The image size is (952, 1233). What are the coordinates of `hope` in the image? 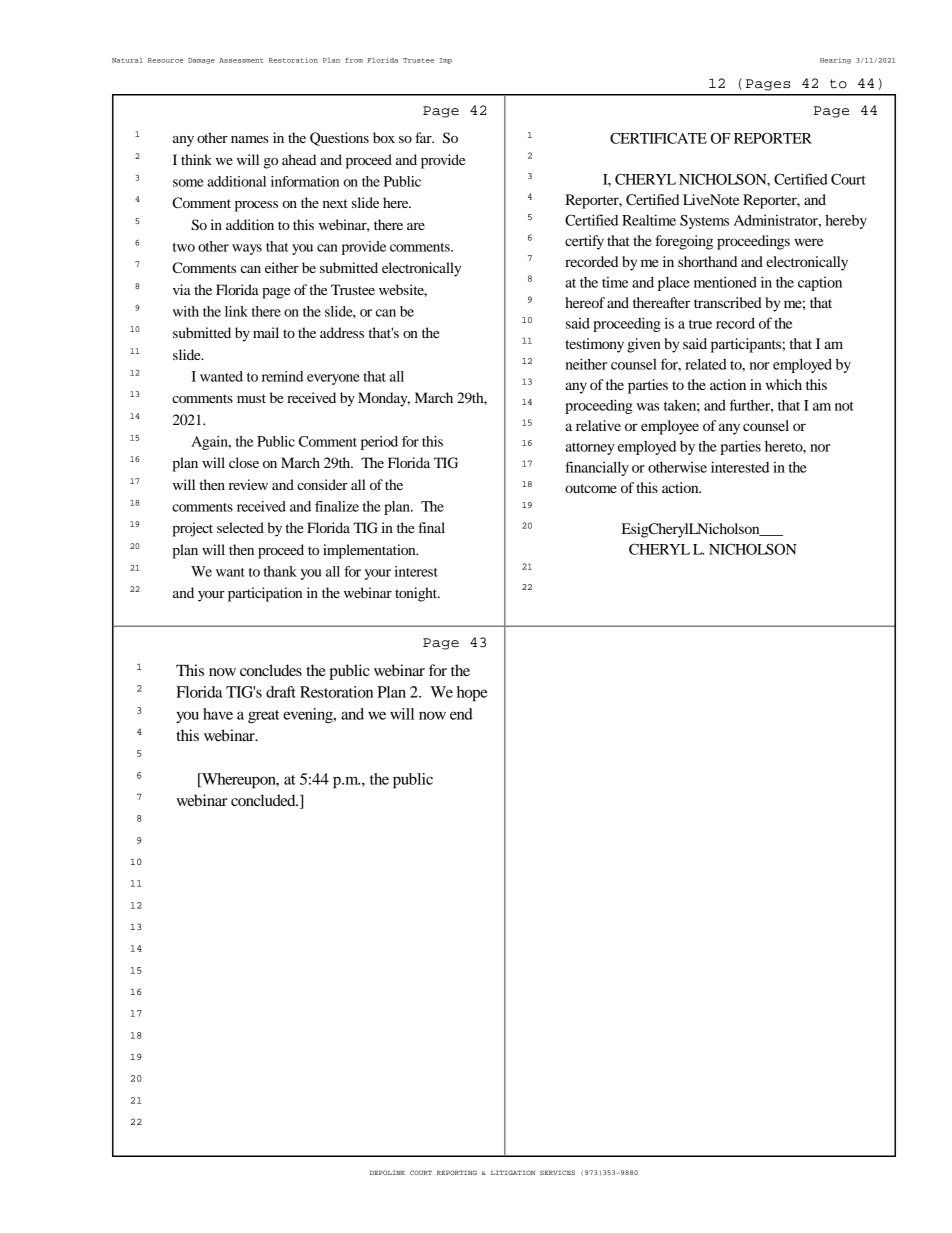 It's located at (472, 693).
